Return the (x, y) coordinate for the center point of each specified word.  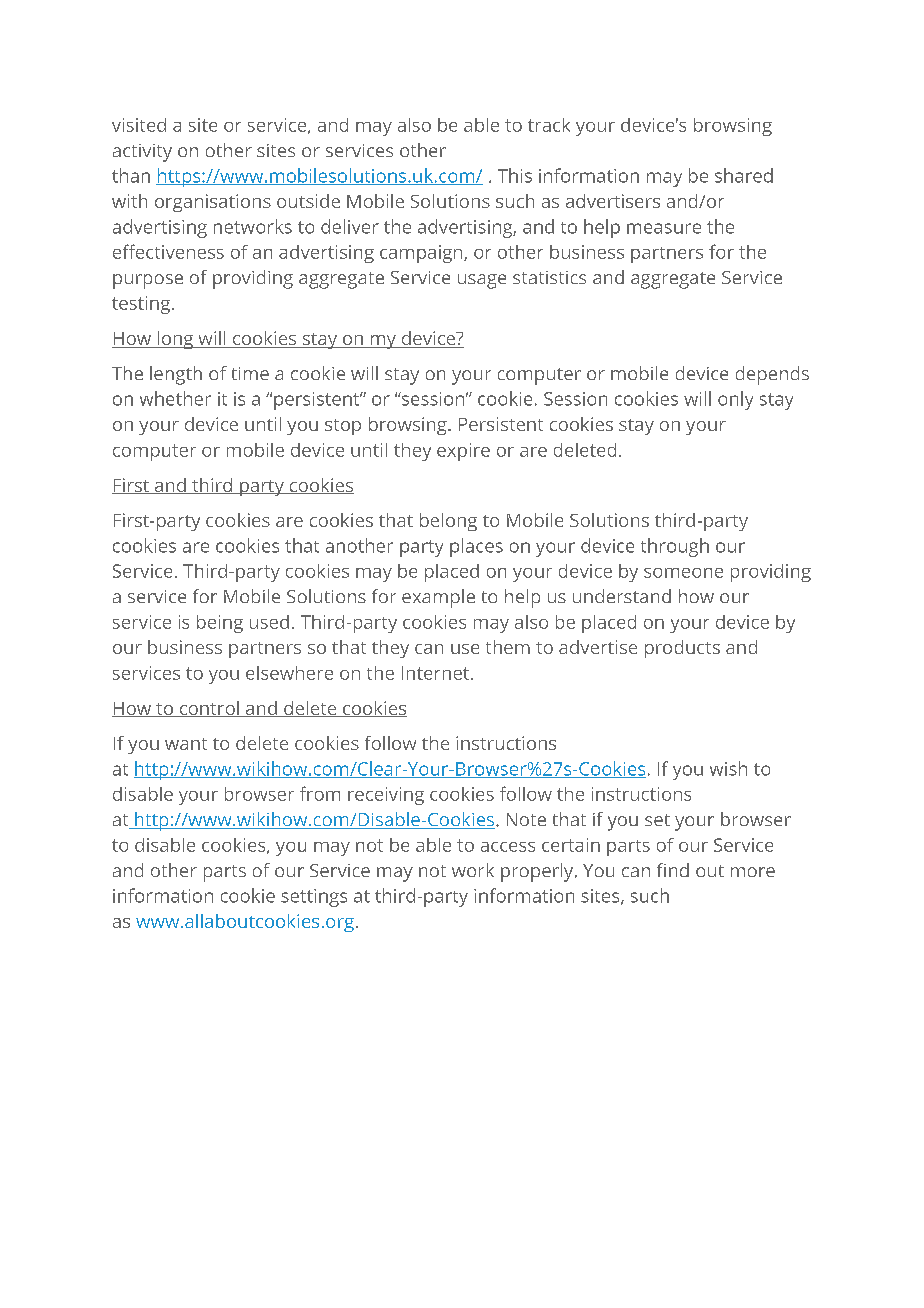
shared (744, 175)
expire (463, 452)
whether (175, 398)
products (682, 649)
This (515, 175)
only (735, 400)
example (438, 598)
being (220, 624)
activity (142, 153)
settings (314, 898)
